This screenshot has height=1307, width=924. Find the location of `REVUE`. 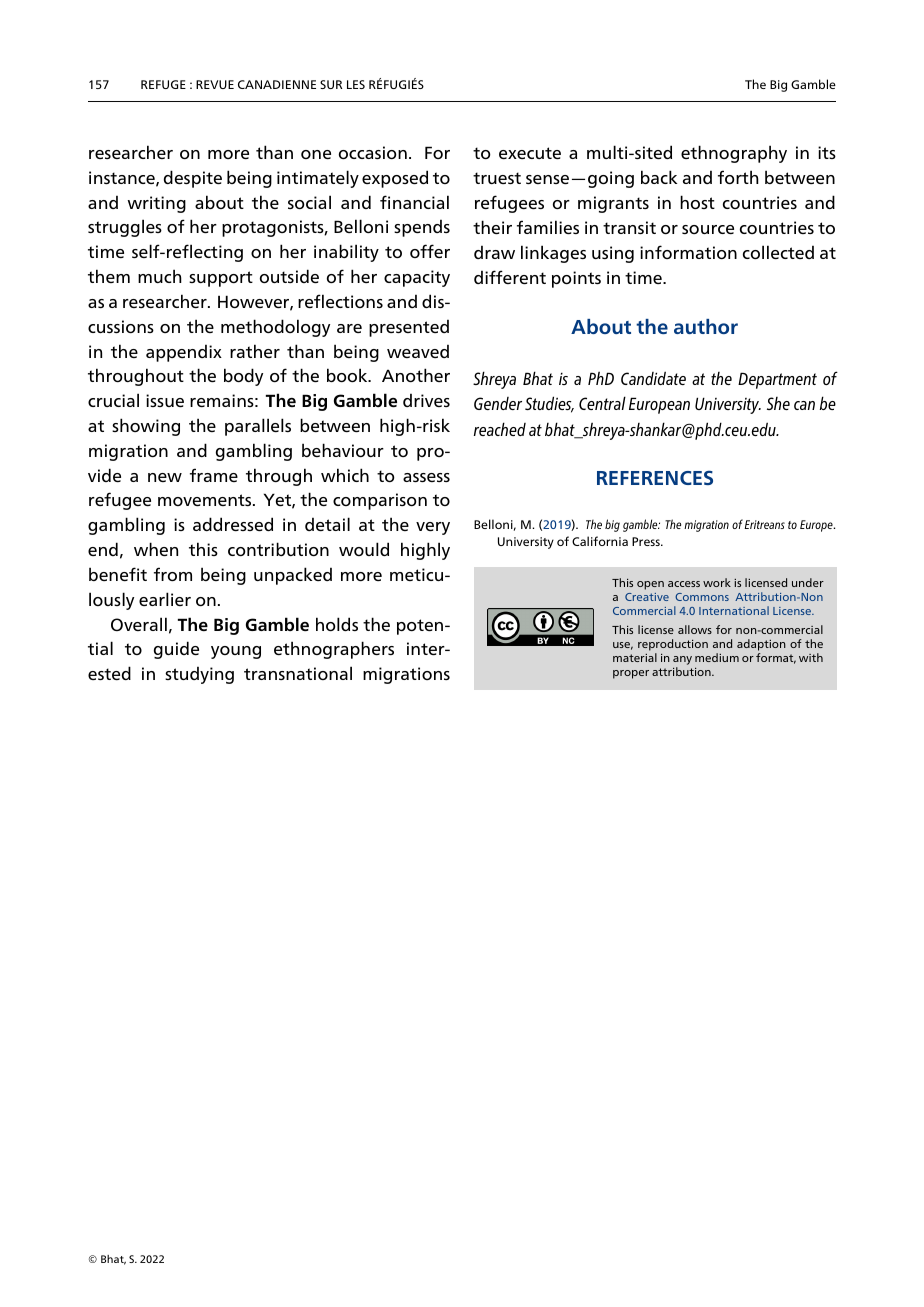

REVUE is located at coordinates (215, 84).
